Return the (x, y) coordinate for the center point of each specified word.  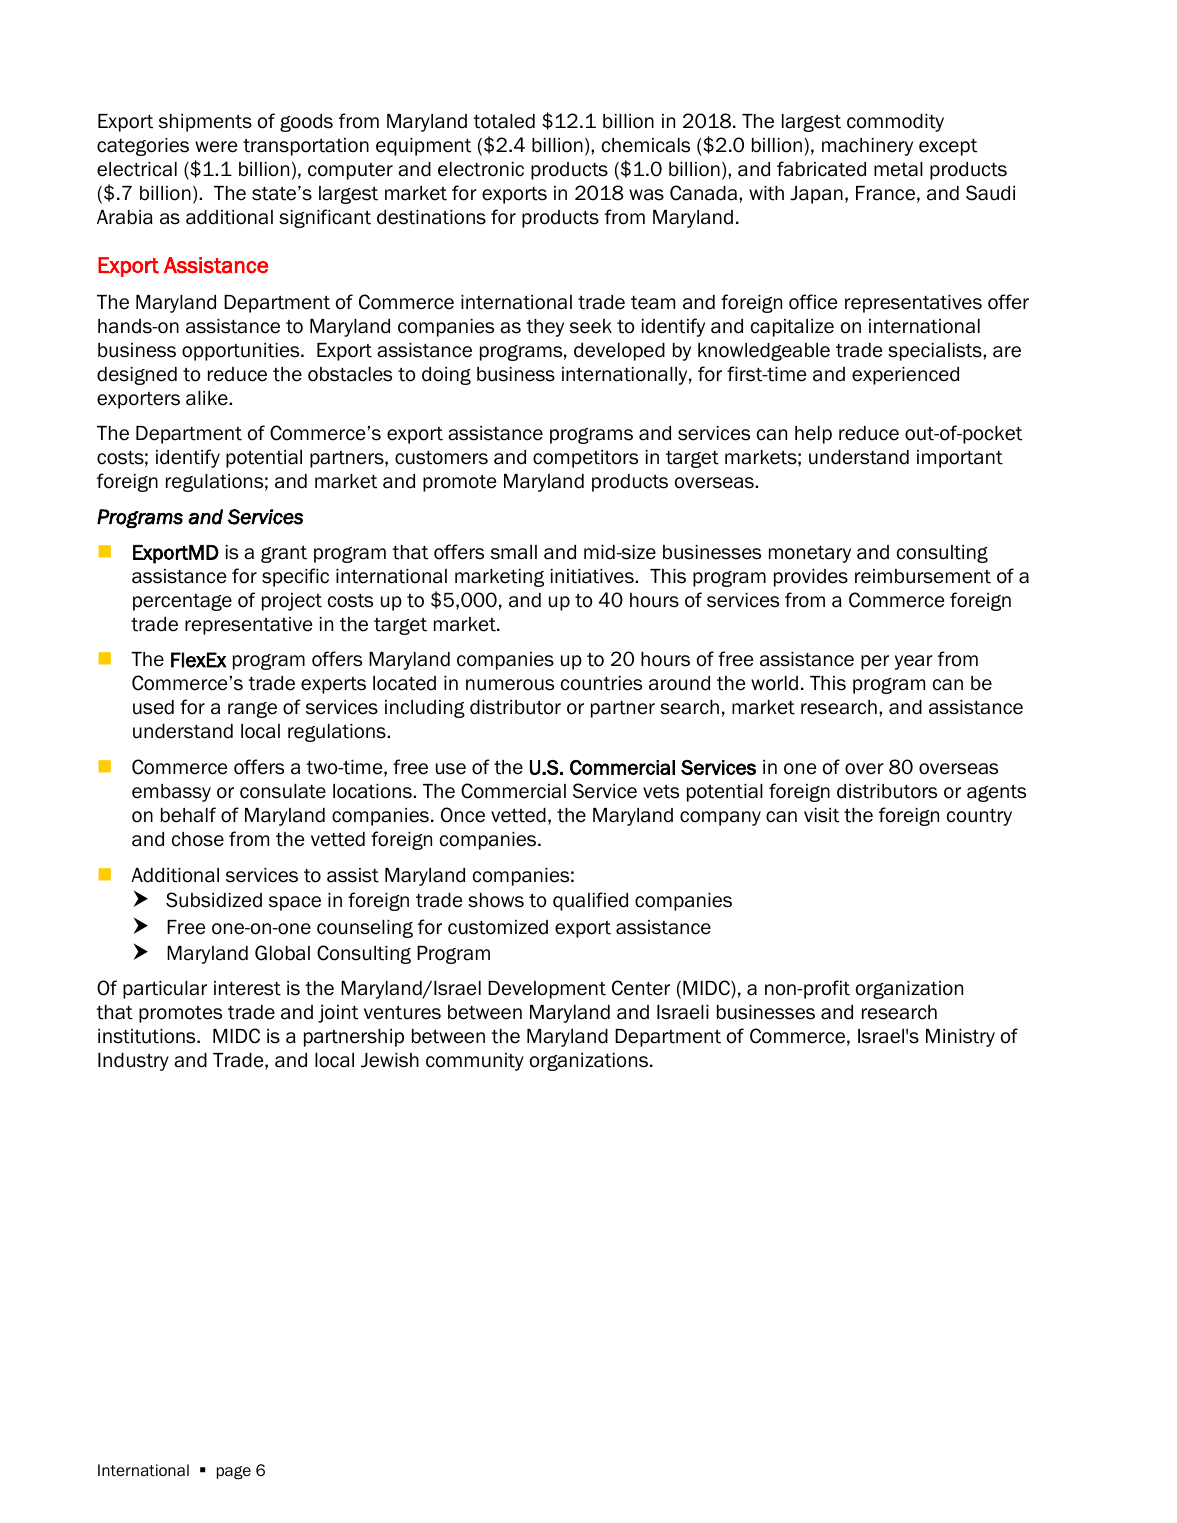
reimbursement (923, 576)
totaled (504, 121)
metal (898, 169)
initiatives (593, 576)
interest (247, 988)
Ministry (960, 1038)
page (234, 1473)
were (216, 147)
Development (547, 990)
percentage (182, 602)
